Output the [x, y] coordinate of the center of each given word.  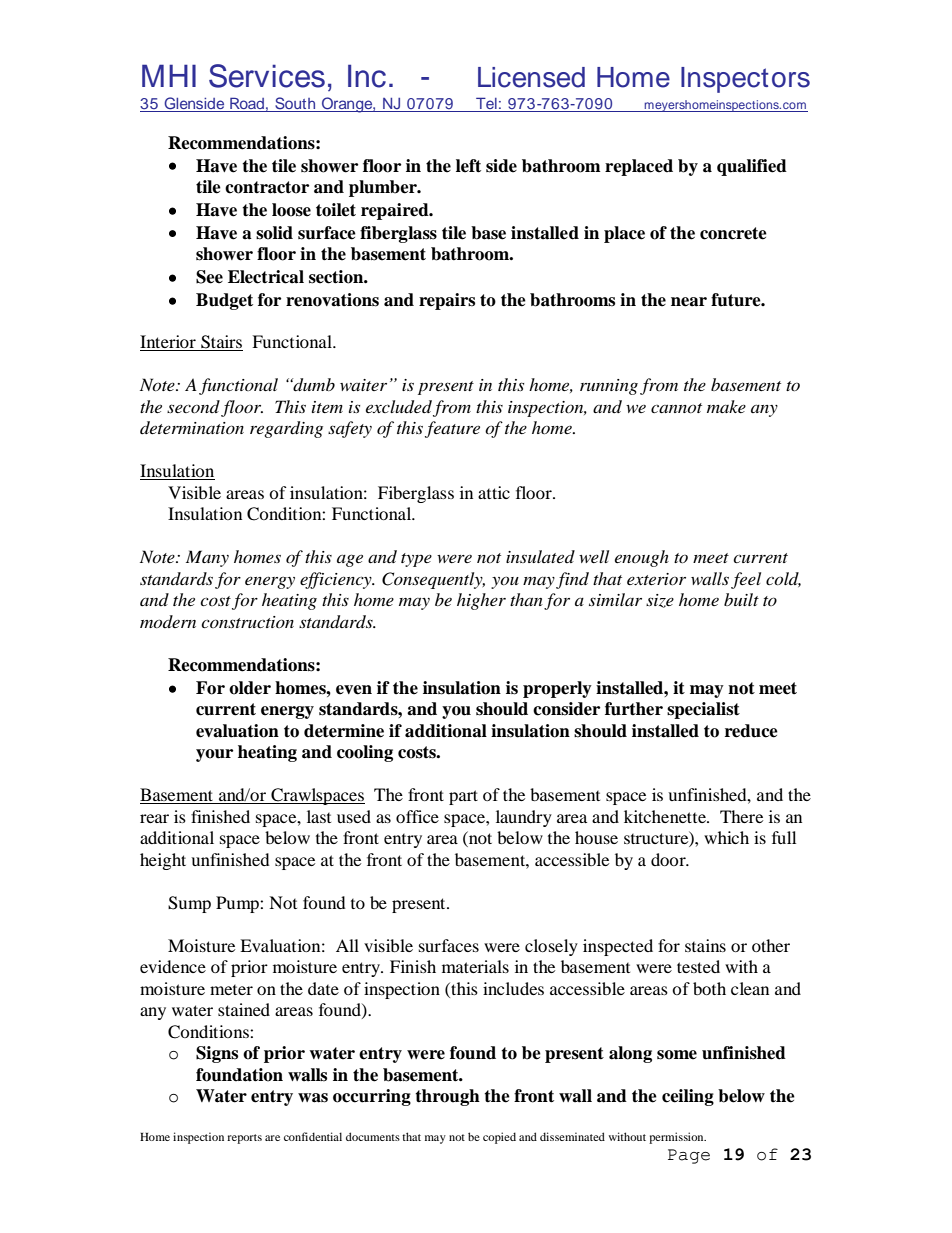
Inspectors [745, 80]
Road [247, 103]
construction [247, 622]
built [741, 599]
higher [481, 601]
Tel [486, 103]
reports [244, 1139]
